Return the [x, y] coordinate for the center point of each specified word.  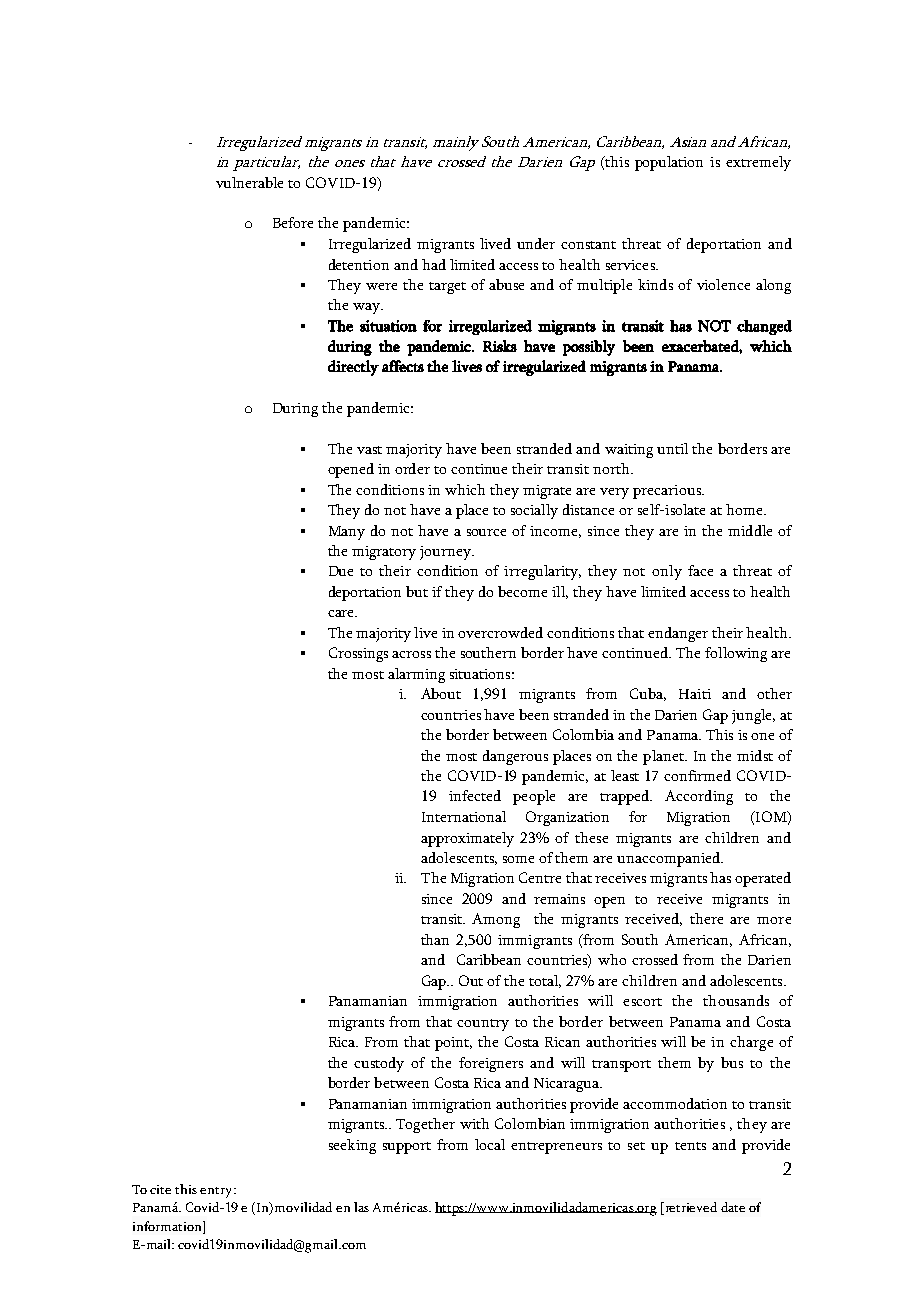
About [441, 693]
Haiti [695, 694]
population [669, 163]
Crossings [358, 654]
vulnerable [249, 182]
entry [217, 1192]
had [434, 264]
